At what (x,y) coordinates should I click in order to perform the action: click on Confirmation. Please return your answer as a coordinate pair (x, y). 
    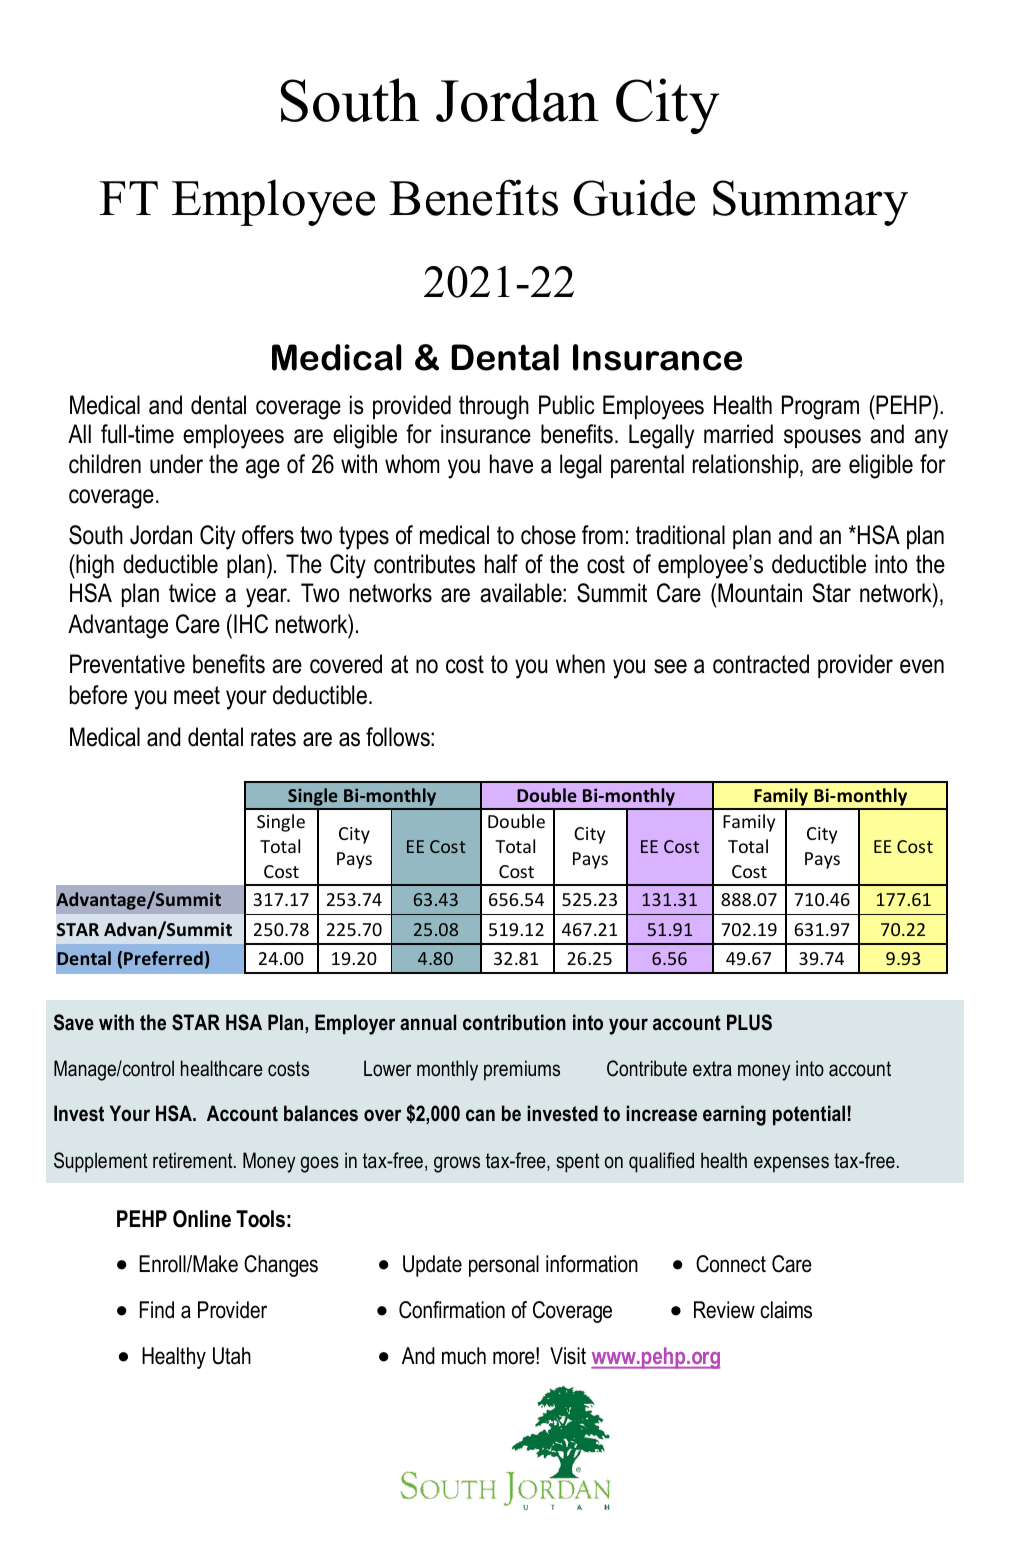
    Looking at the image, I should click on (452, 1310).
